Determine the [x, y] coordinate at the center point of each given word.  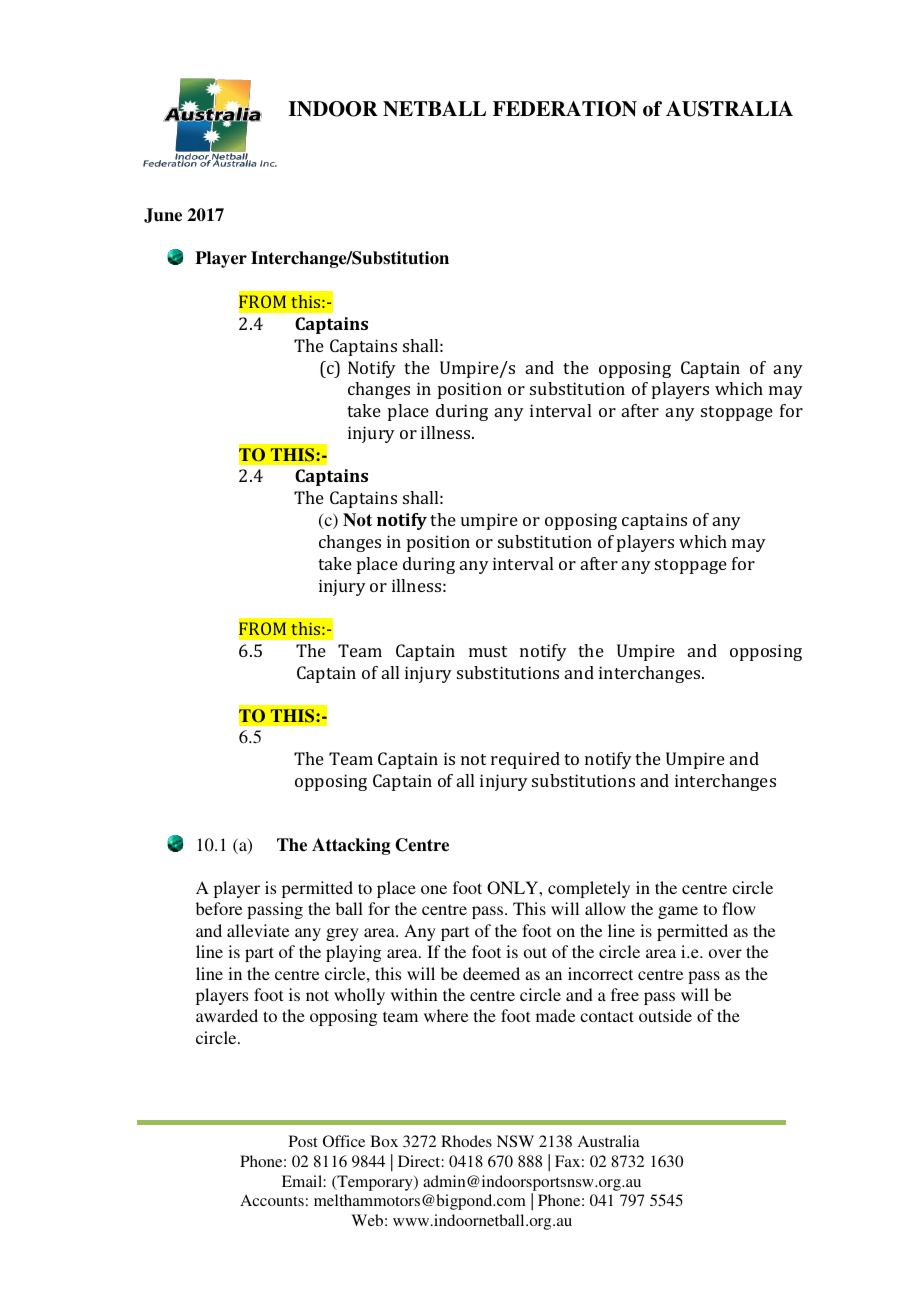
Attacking [351, 846]
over [725, 953]
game [678, 912]
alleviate [258, 930]
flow [739, 908]
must [488, 651]
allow [605, 908]
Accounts [272, 1200]
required [525, 760]
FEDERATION [565, 109]
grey [342, 934]
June [163, 215]
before [219, 908]
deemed [491, 973]
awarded [227, 1015]
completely [589, 889]
